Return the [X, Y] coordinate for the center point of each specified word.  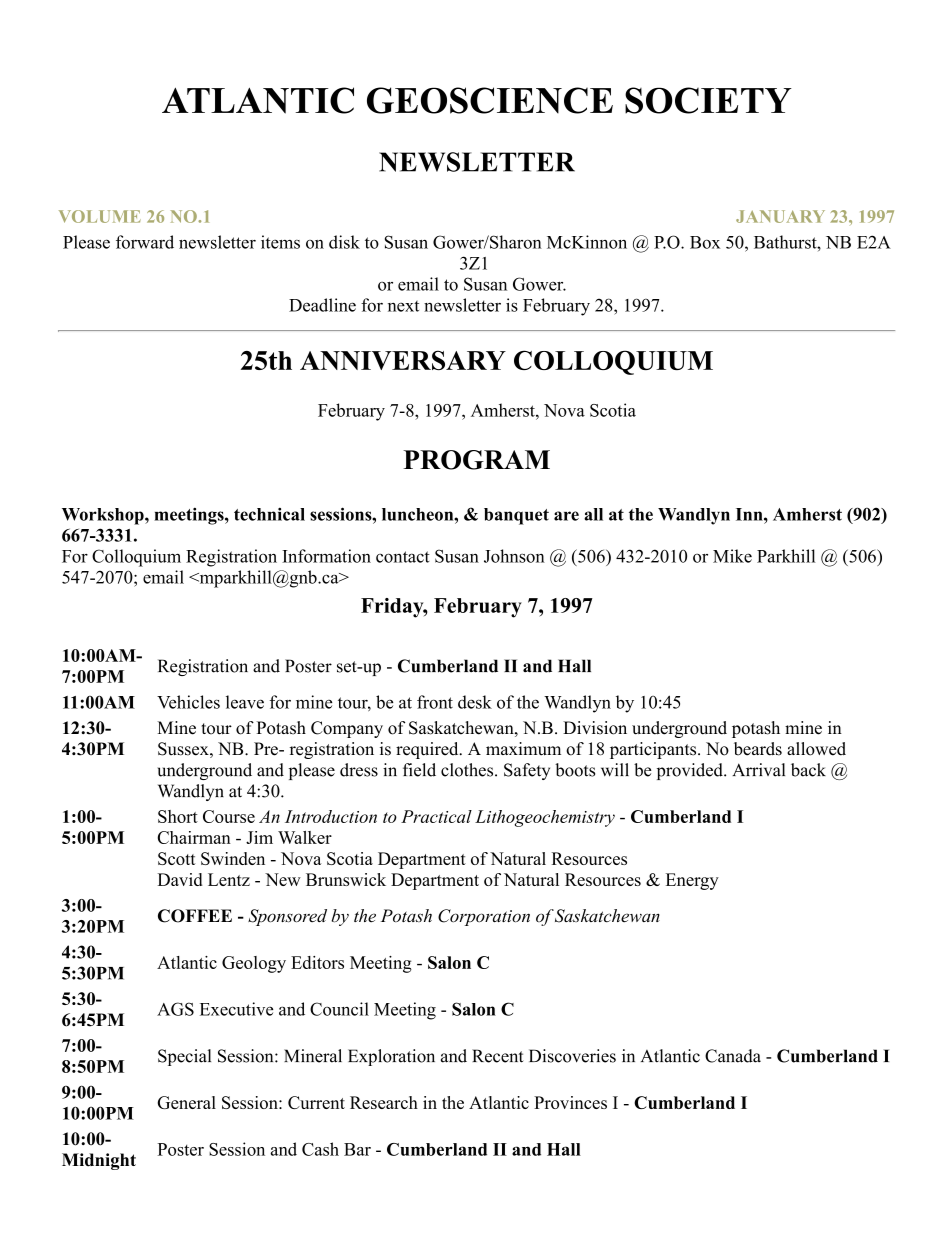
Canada [733, 1056]
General [186, 1102]
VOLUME [100, 216]
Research [384, 1102]
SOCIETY [708, 100]
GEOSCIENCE [490, 100]
